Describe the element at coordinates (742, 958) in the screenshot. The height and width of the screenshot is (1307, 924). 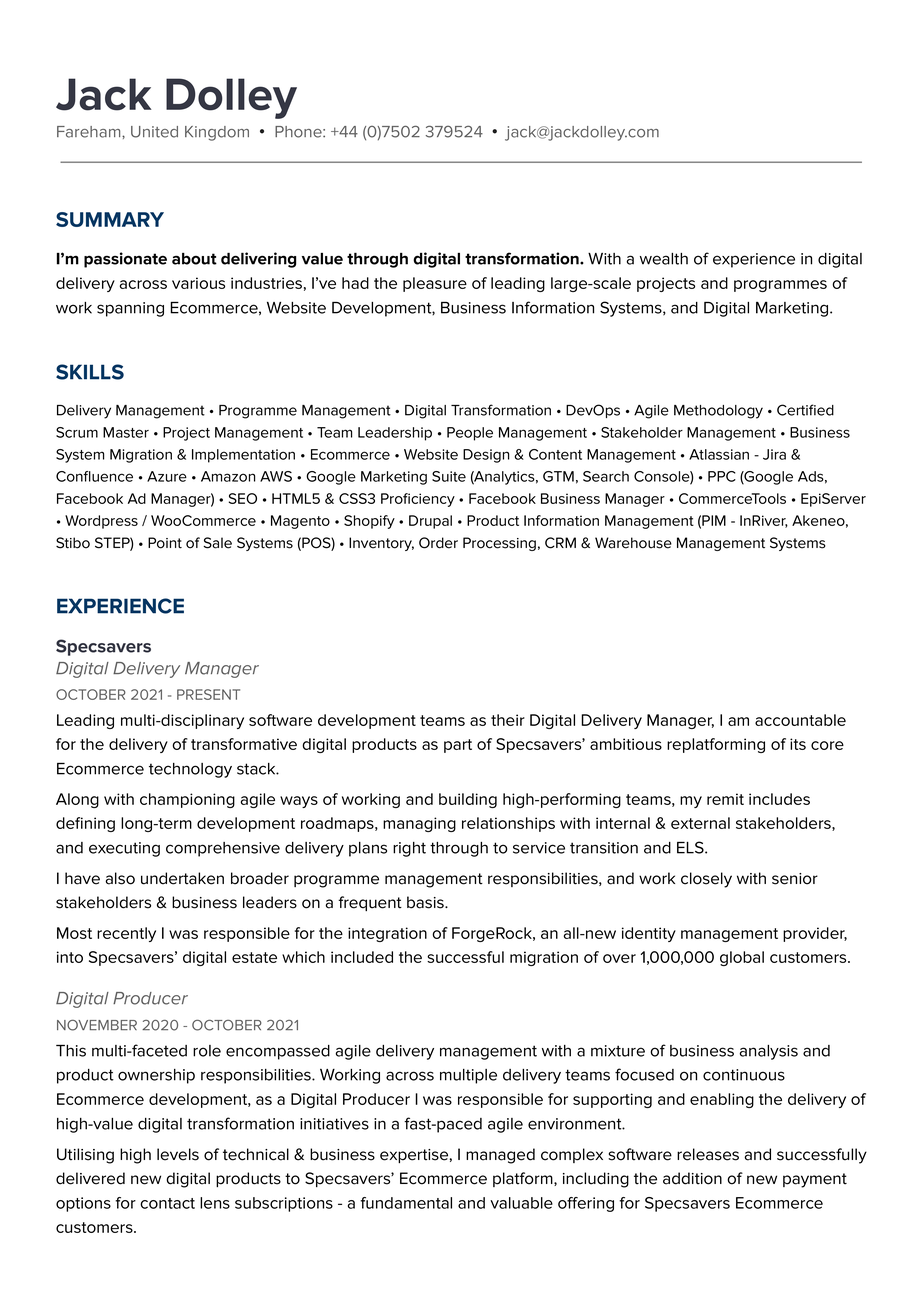
I see `global` at that location.
